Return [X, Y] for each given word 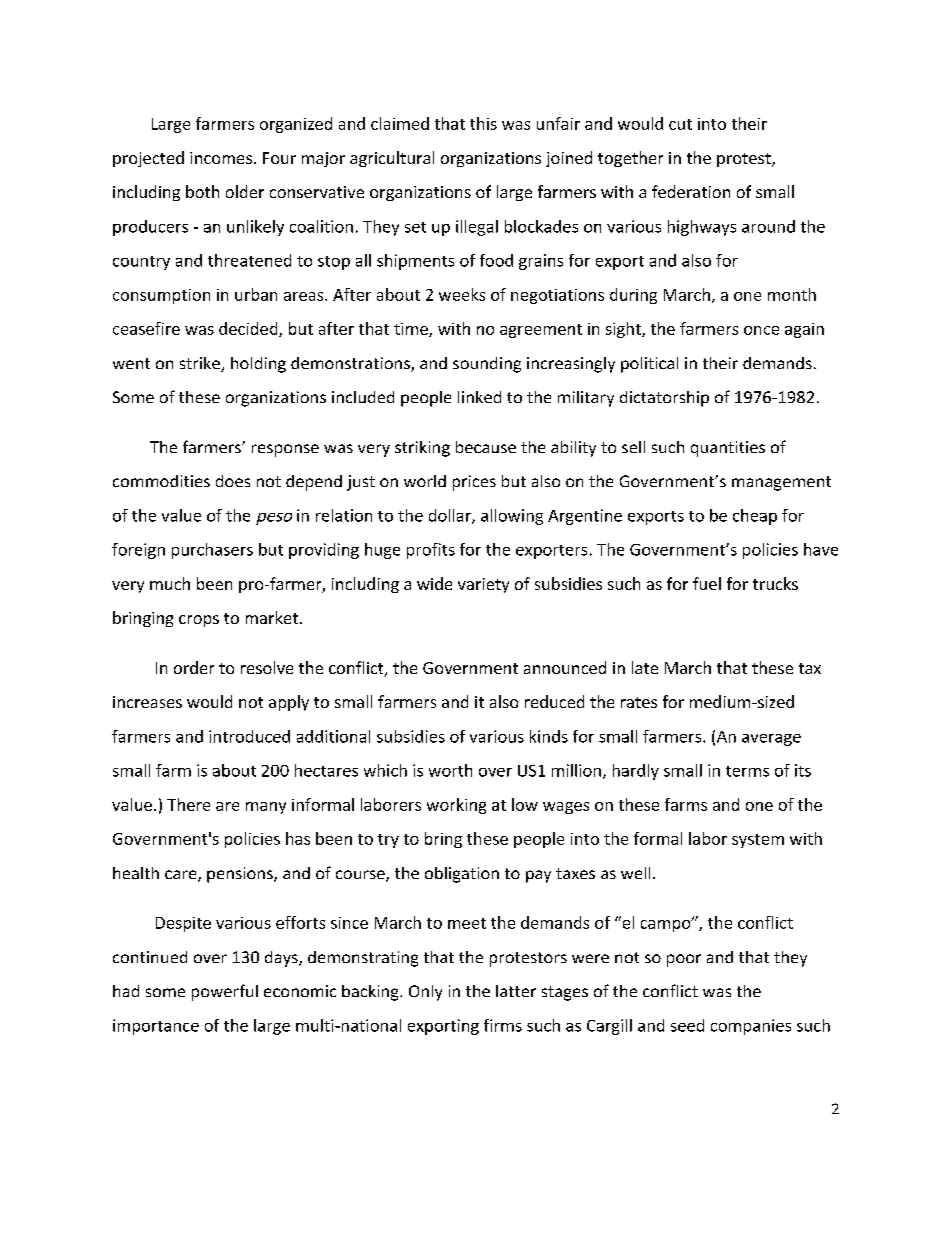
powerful [225, 992]
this [483, 123]
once [761, 330]
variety [483, 585]
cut [680, 124]
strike [201, 364]
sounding [487, 365]
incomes [221, 158]
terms [747, 771]
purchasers [212, 551]
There [188, 804]
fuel [707, 583]
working [456, 806]
